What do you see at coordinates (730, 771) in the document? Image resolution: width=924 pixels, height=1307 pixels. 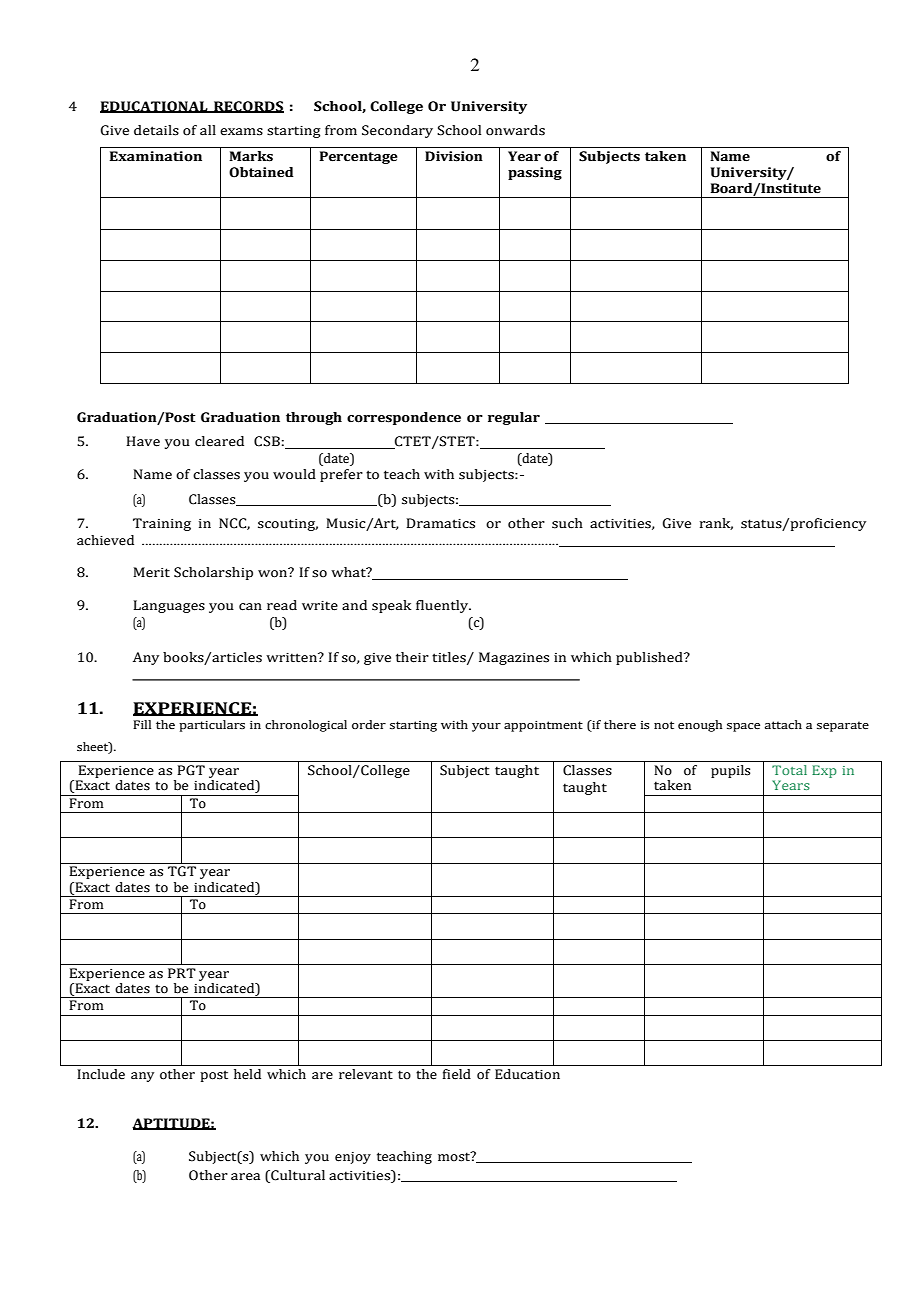 I see `pupils` at bounding box center [730, 771].
